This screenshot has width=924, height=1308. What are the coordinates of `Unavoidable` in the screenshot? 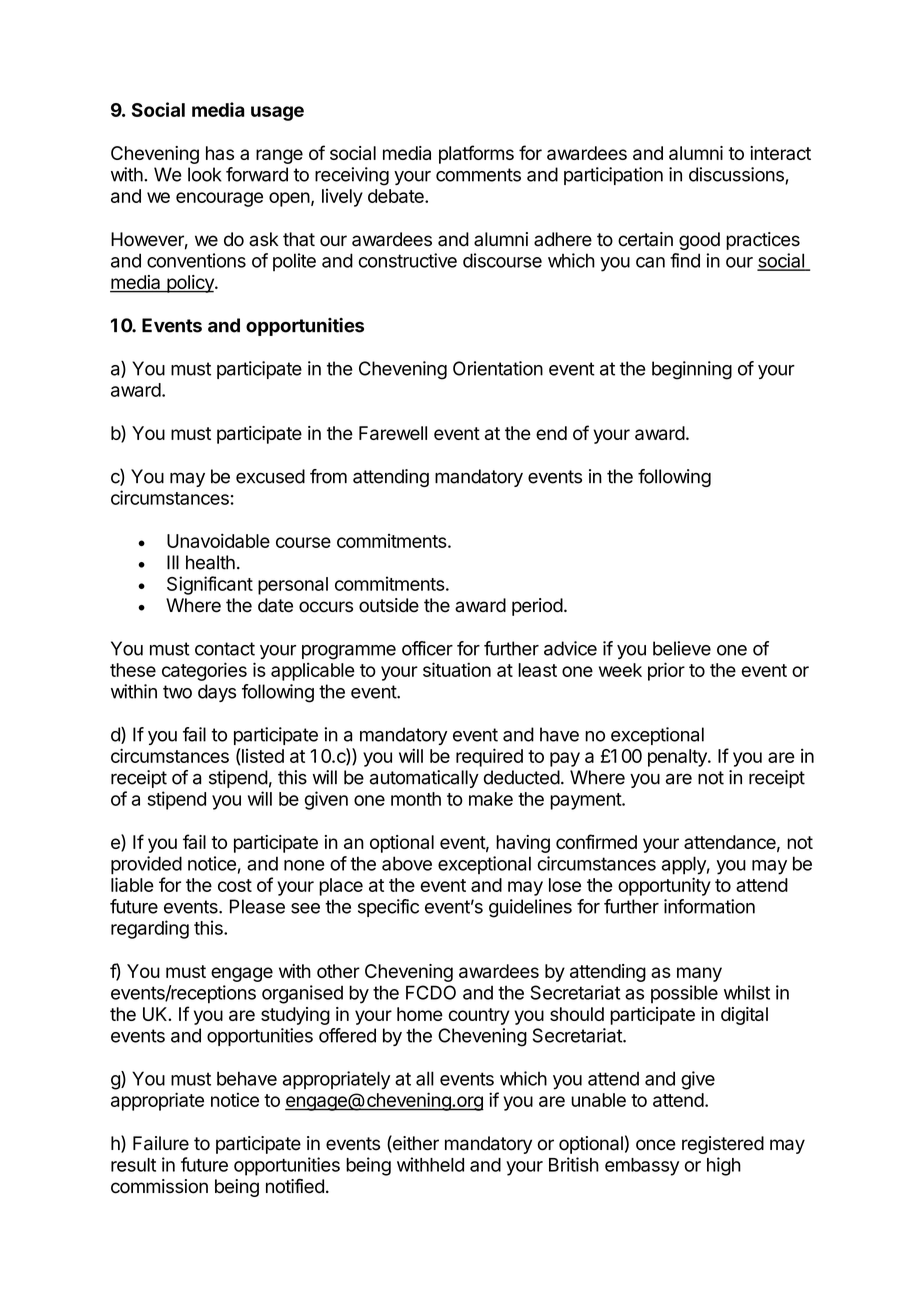 It's located at (218, 540).
